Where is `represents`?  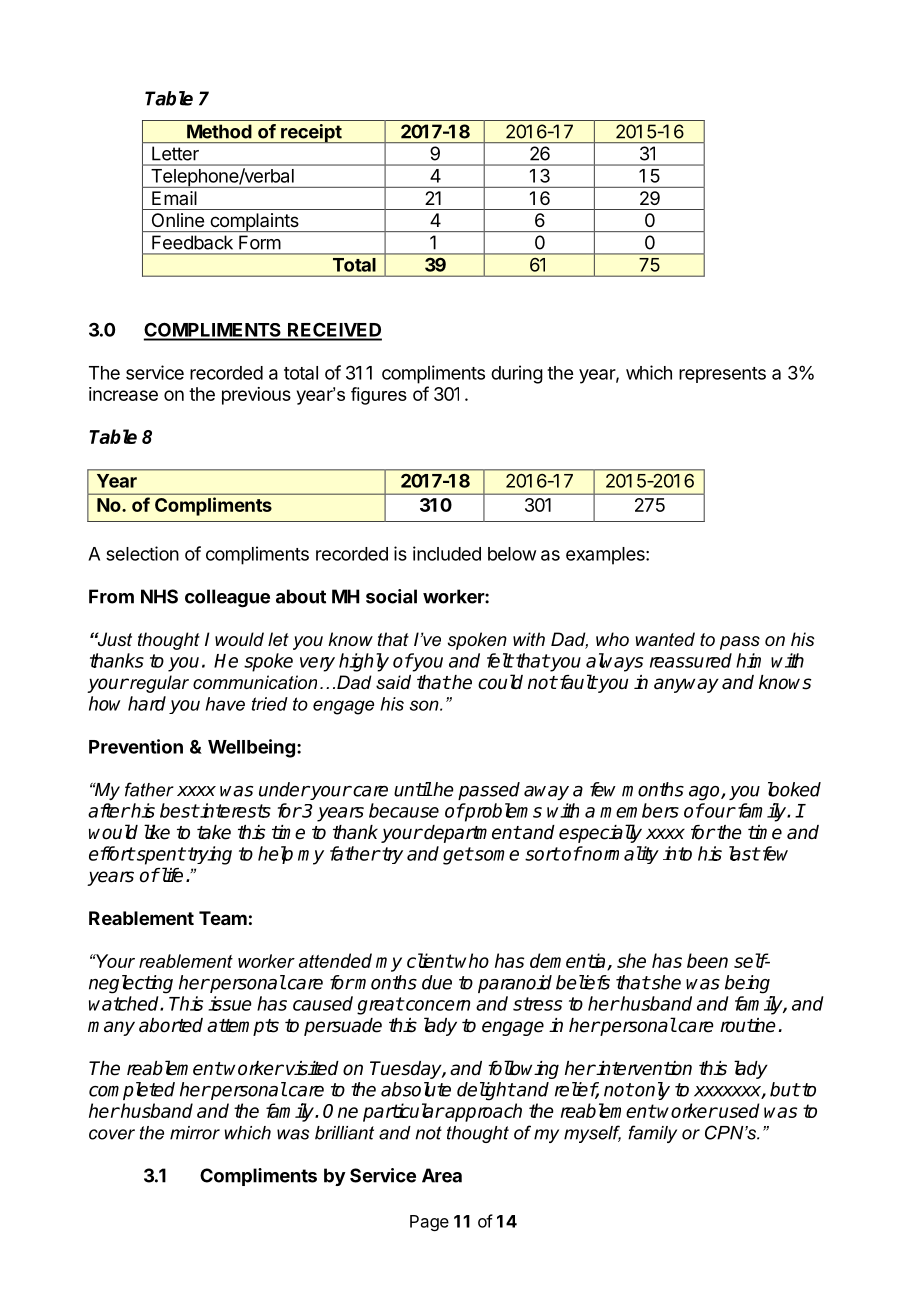 represents is located at coordinates (722, 375).
